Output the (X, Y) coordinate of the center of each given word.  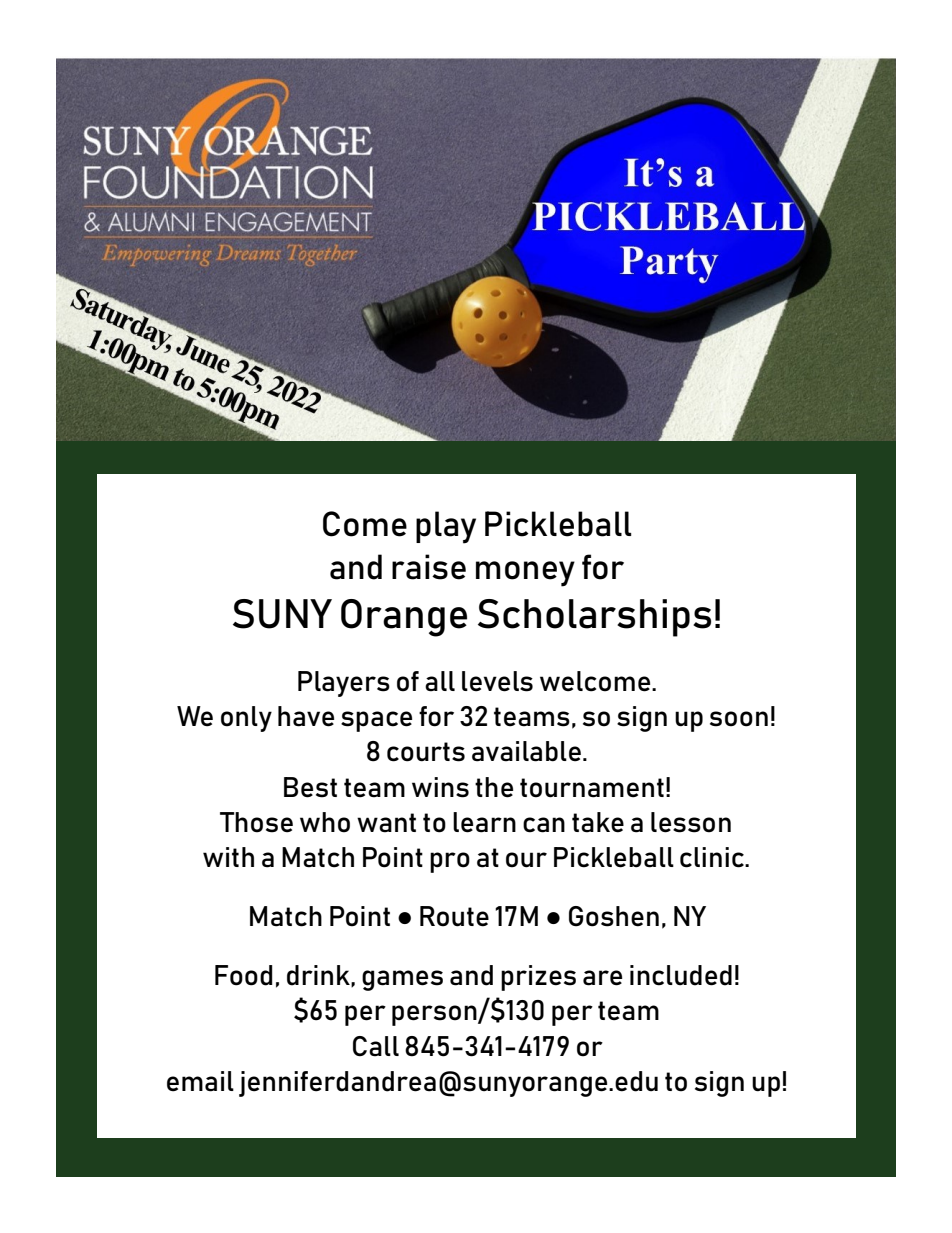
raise (429, 567)
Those (256, 822)
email (200, 1081)
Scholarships (594, 618)
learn (484, 822)
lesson (691, 822)
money (525, 574)
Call (376, 1046)
